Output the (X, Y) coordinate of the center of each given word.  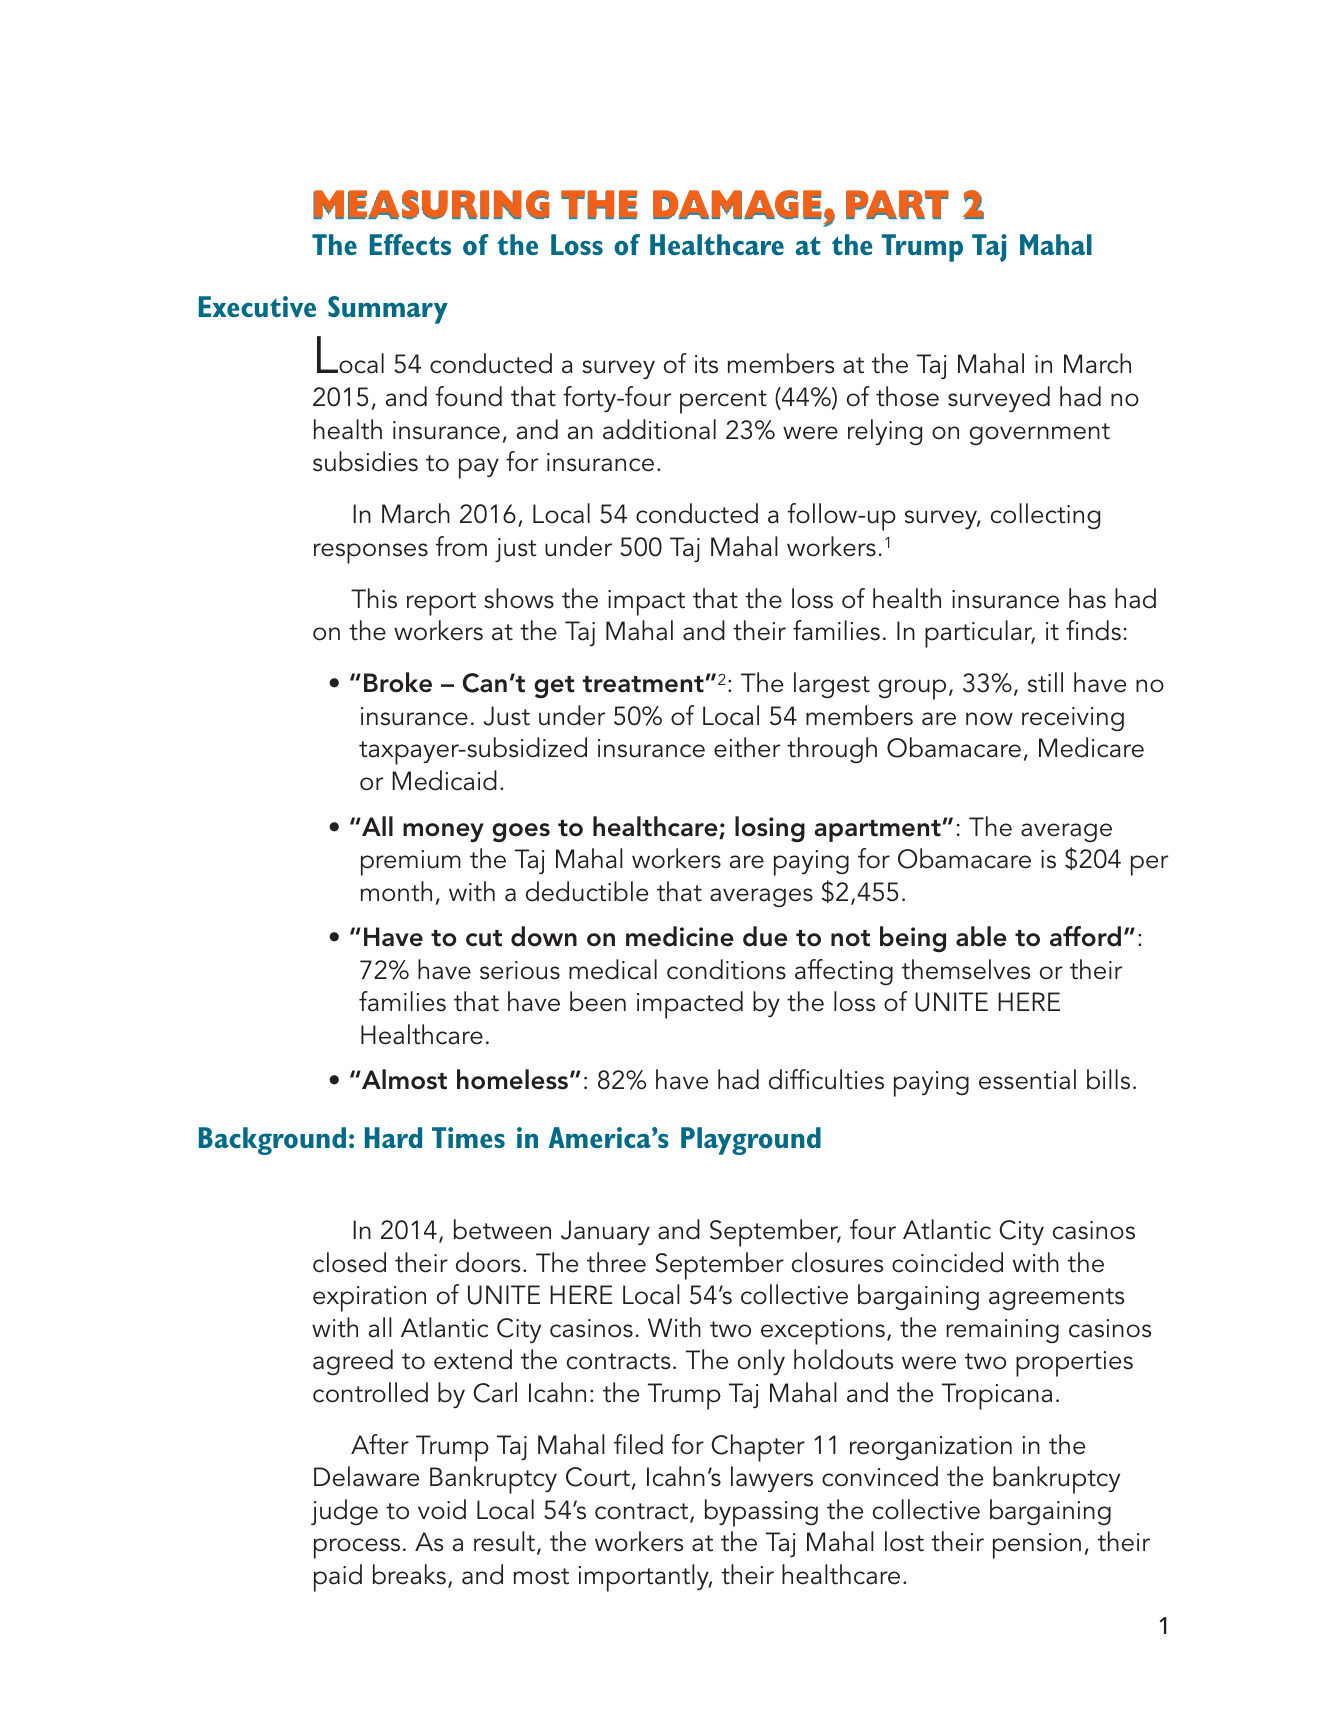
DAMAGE (737, 204)
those (907, 396)
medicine (680, 936)
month (396, 891)
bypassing (761, 1513)
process (357, 1548)
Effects (410, 244)
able (981, 936)
